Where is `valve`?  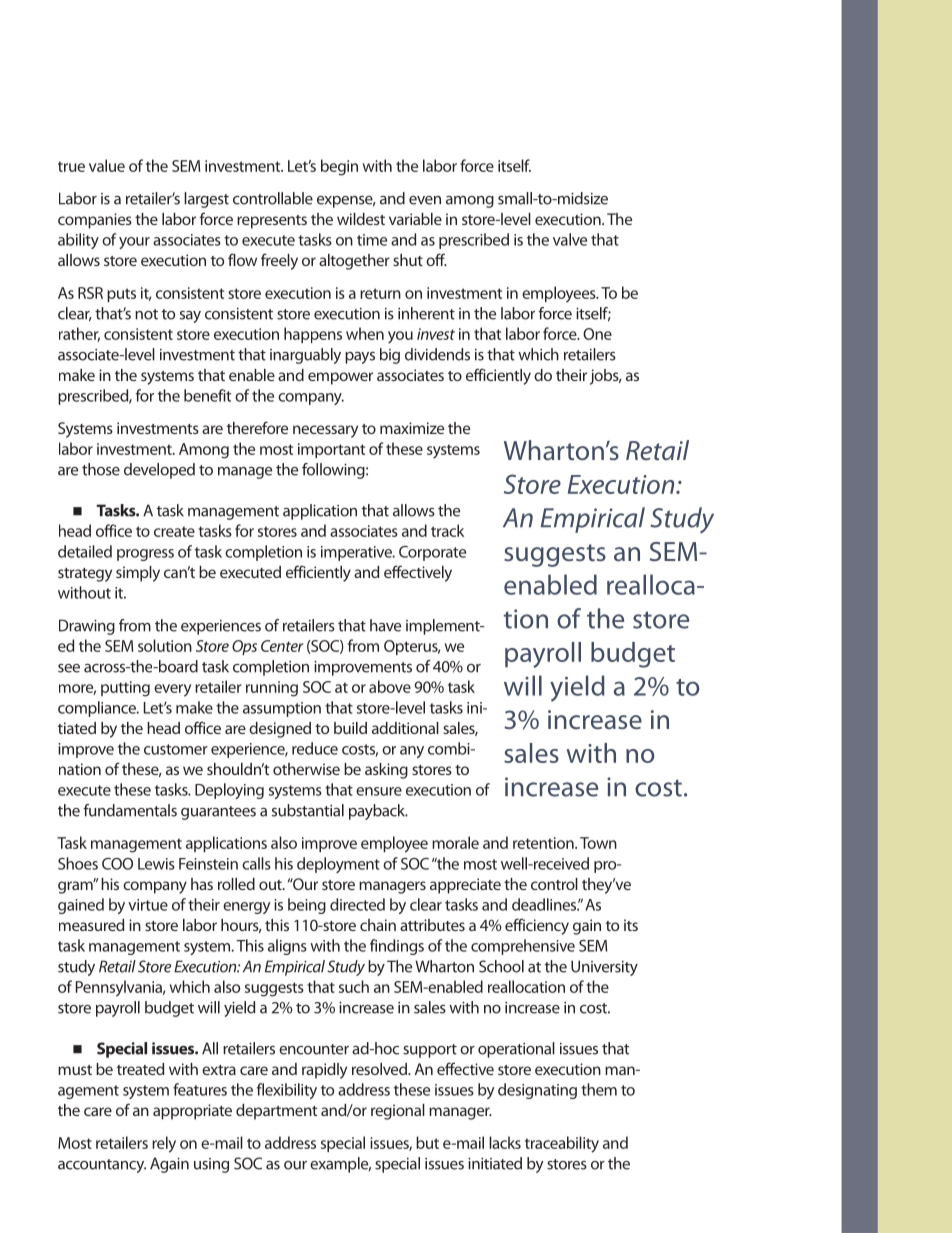
valve is located at coordinates (570, 239).
